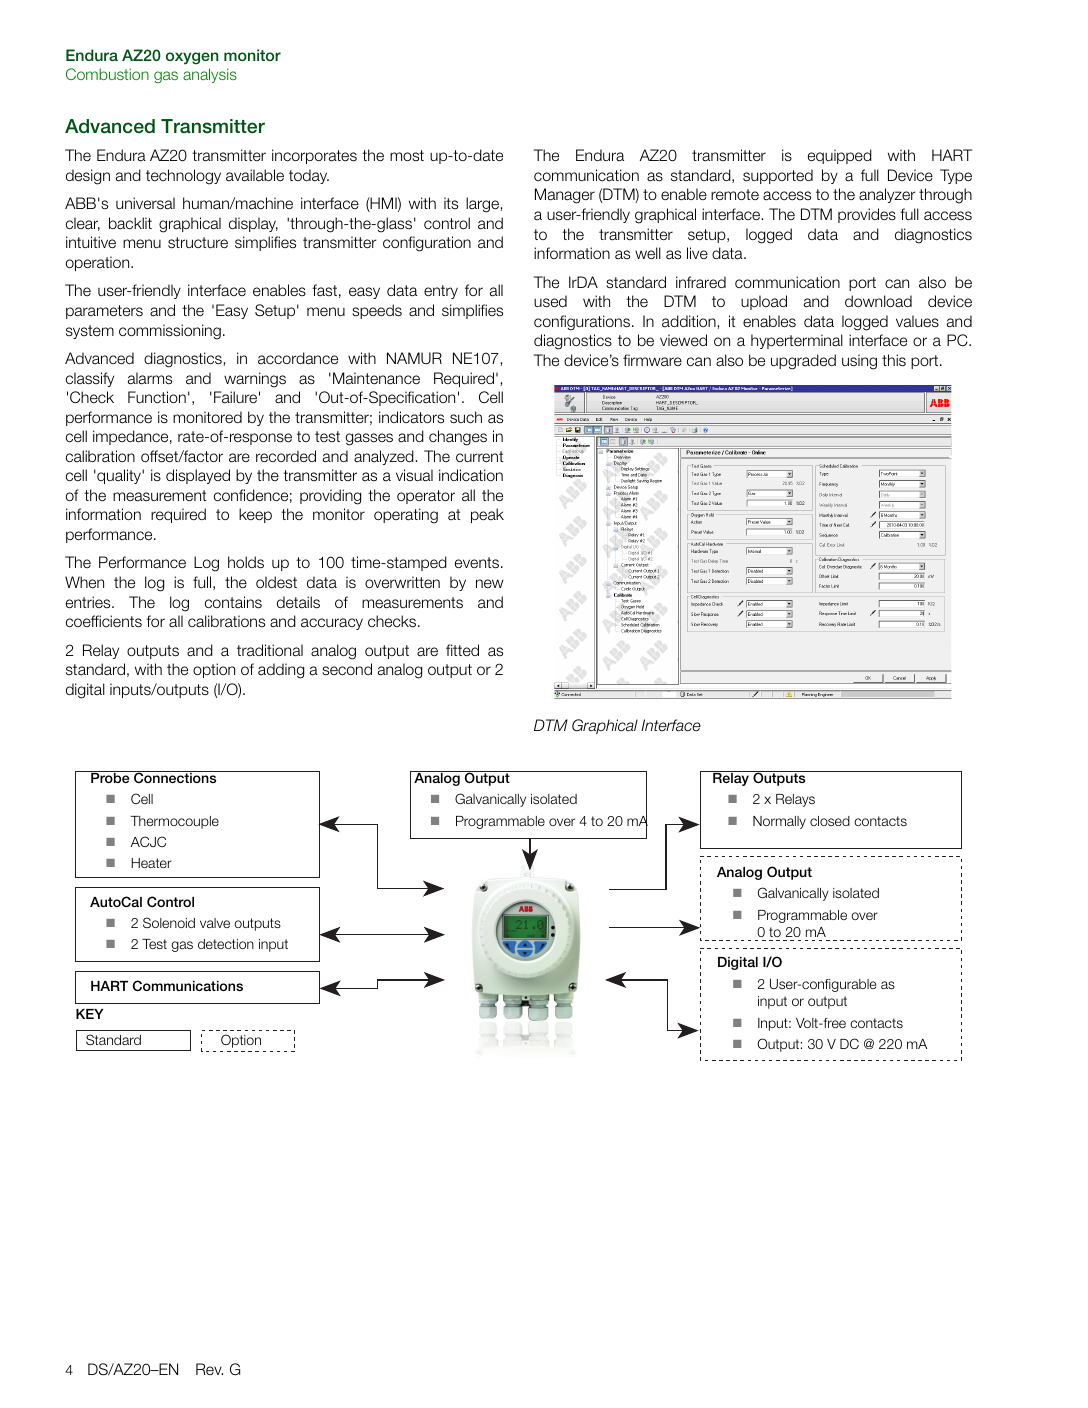 Image resolution: width=1088 pixels, height=1408 pixels. I want to click on analysis, so click(210, 75).
